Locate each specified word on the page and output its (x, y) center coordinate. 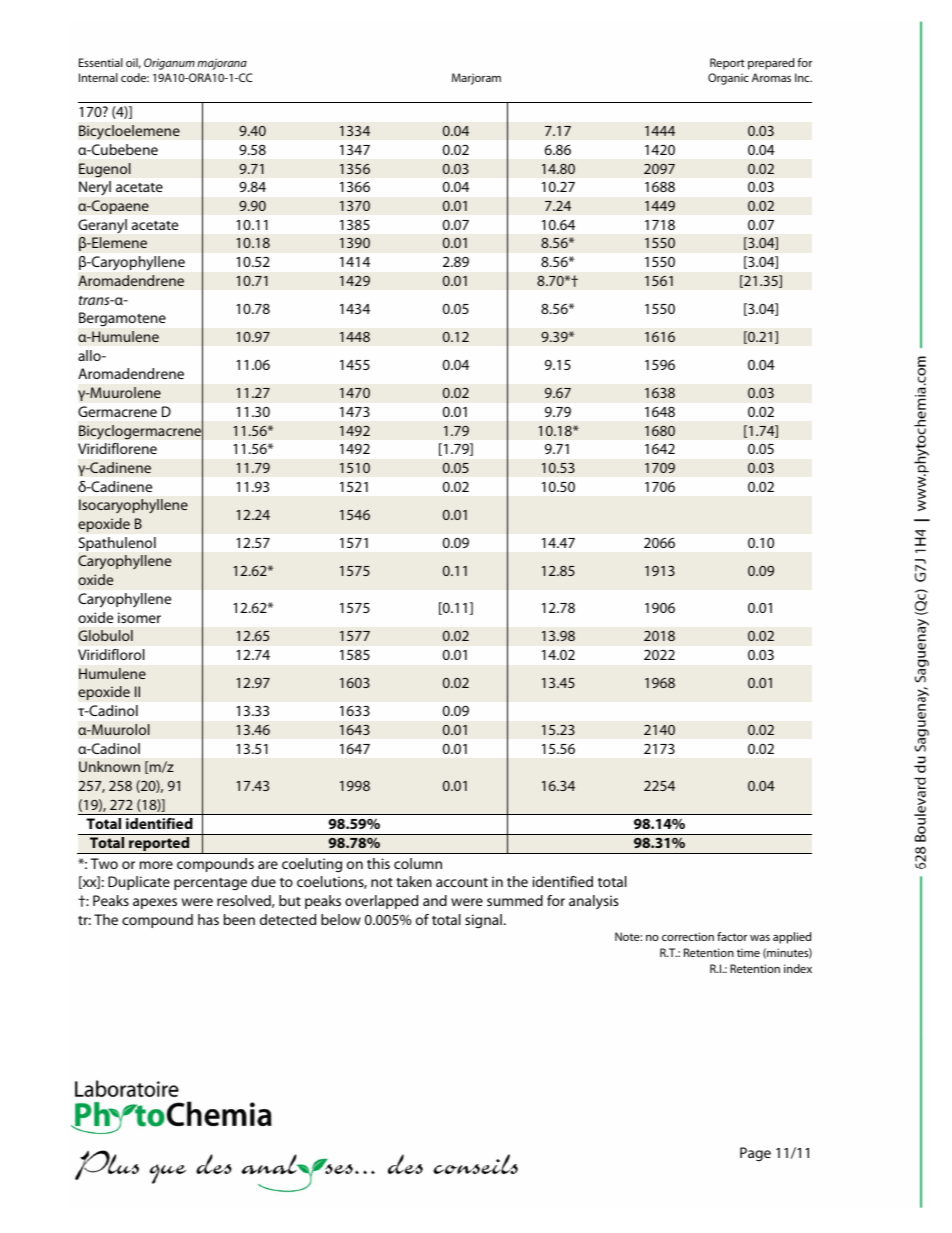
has (208, 919)
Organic (728, 79)
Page (755, 1154)
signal (483, 921)
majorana (222, 64)
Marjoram (476, 79)
